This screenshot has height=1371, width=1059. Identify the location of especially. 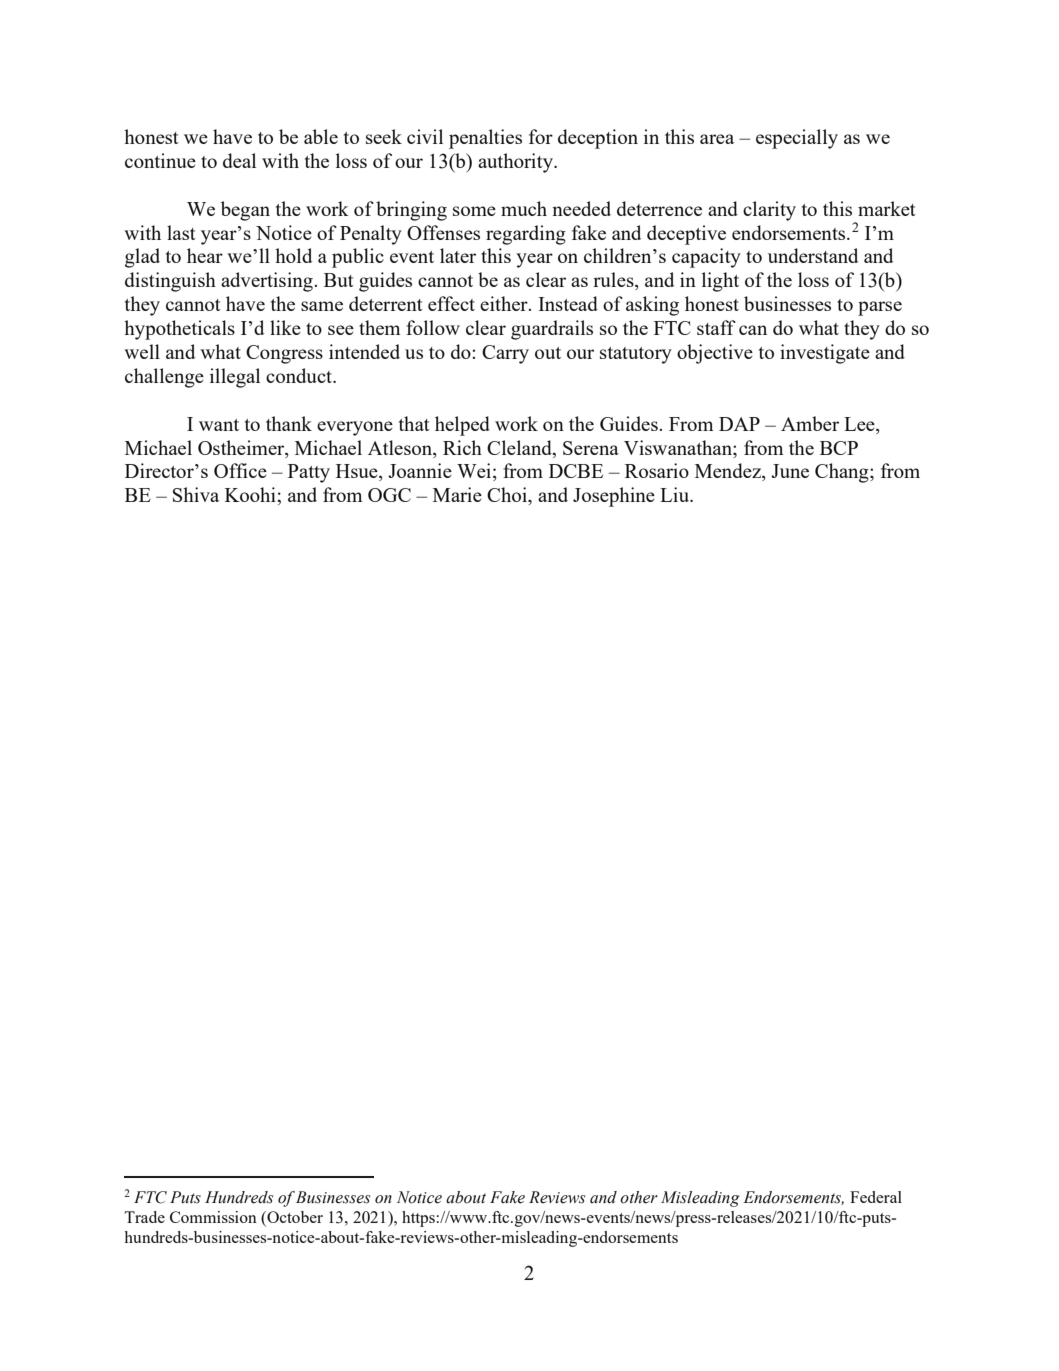
(797, 139).
